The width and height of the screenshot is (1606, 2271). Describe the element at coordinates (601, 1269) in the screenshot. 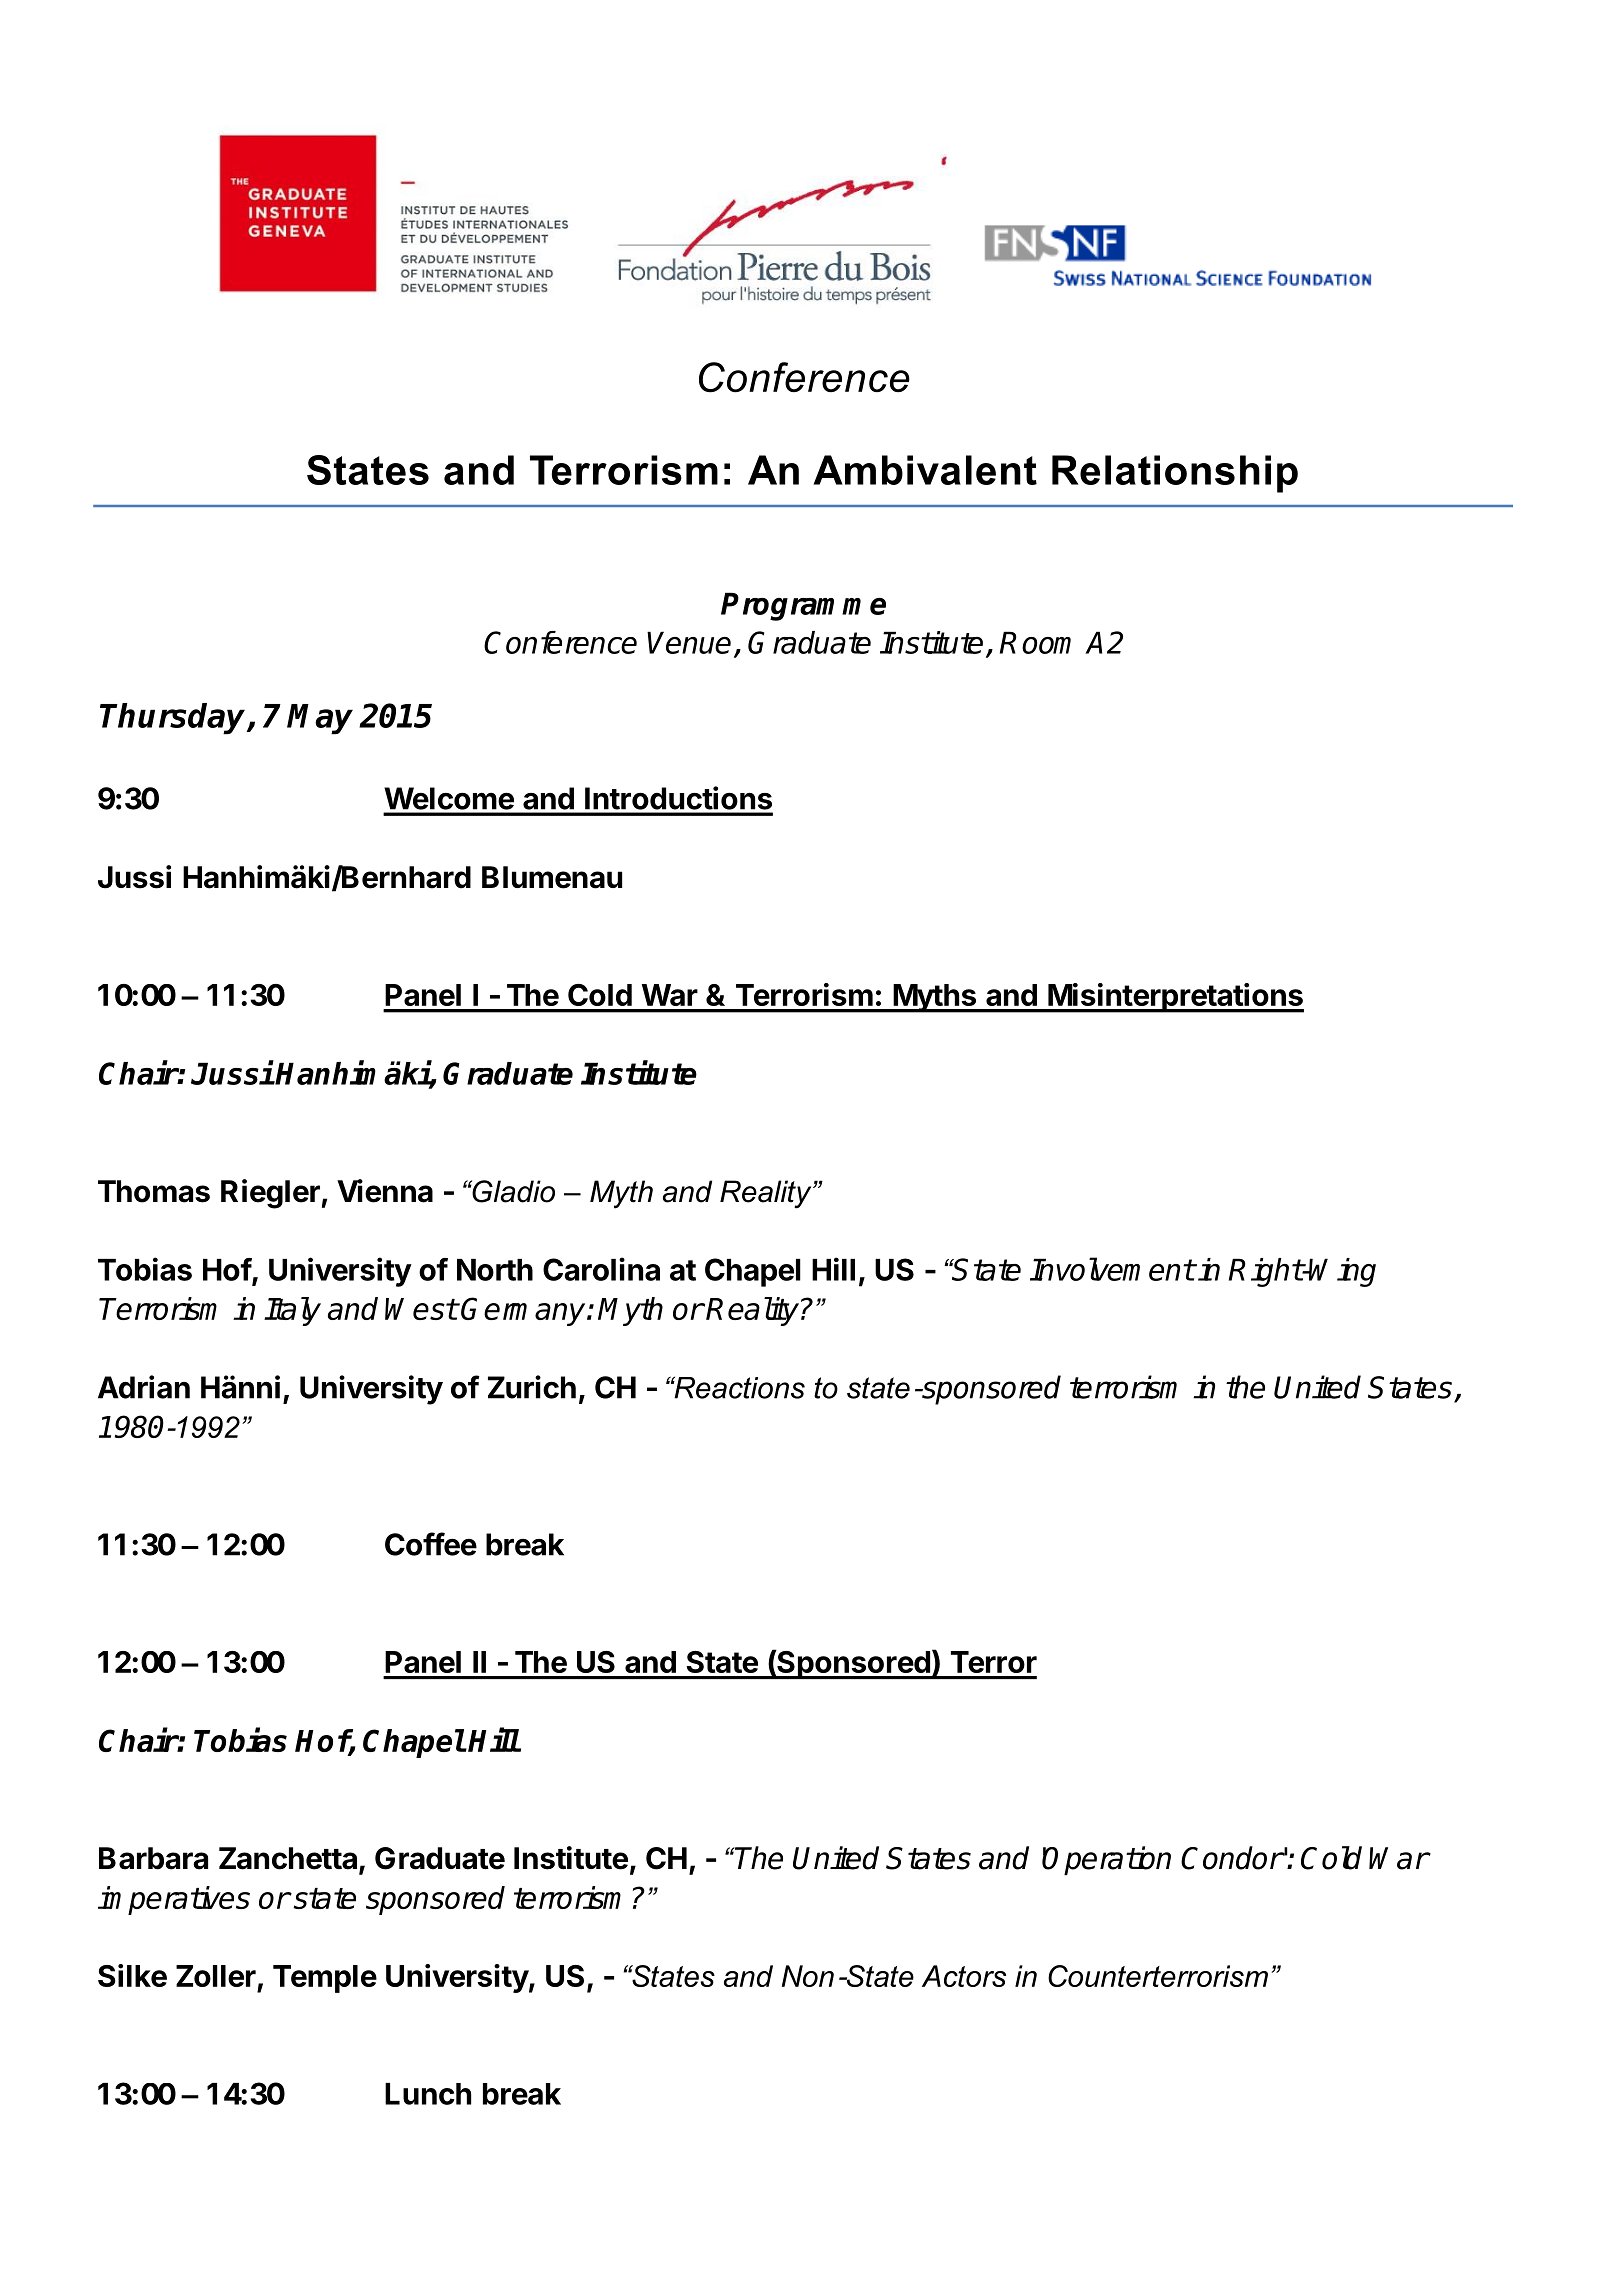

I see `Carolina` at that location.
